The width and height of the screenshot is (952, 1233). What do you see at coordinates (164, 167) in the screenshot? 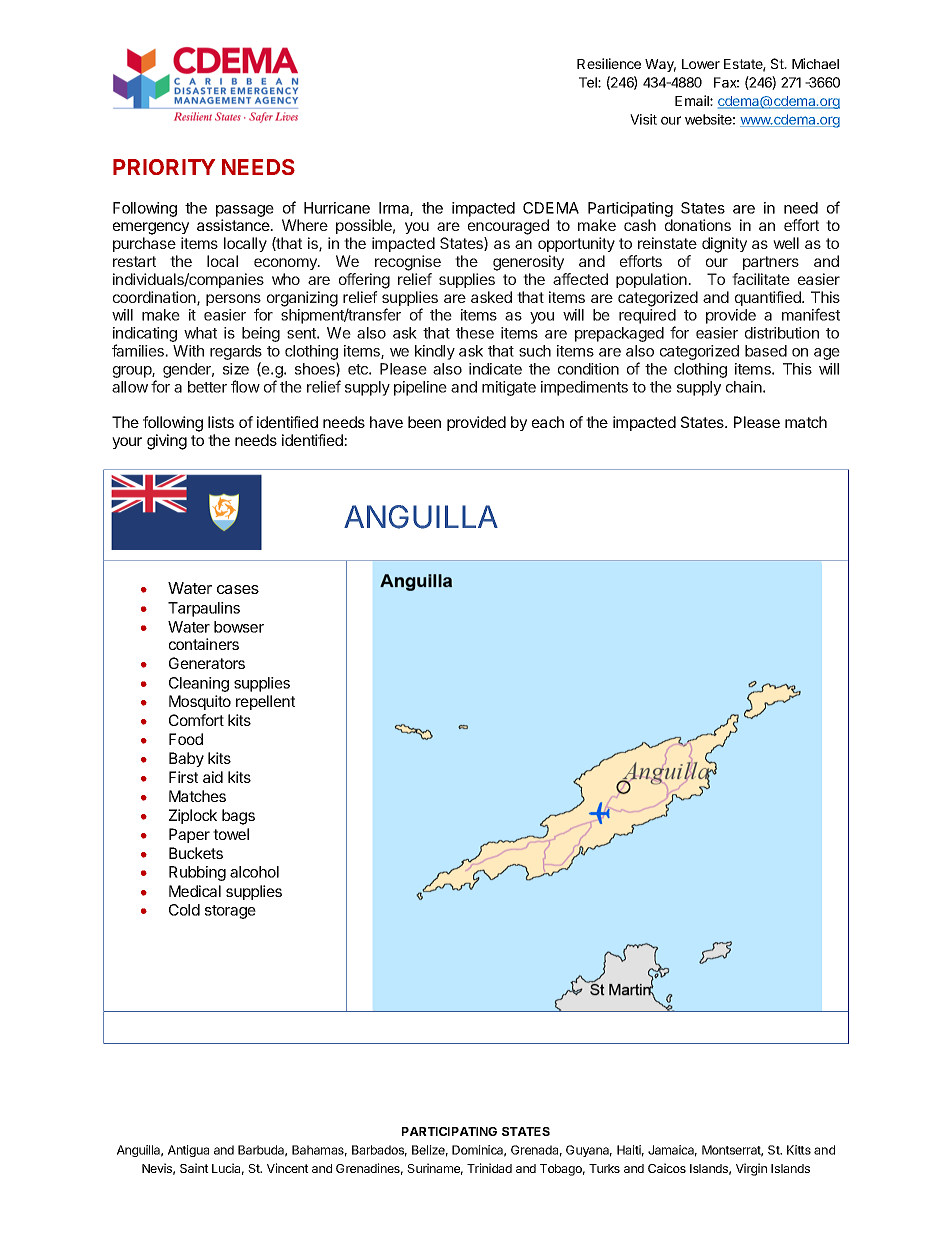
I see `PRIORITY` at bounding box center [164, 167].
